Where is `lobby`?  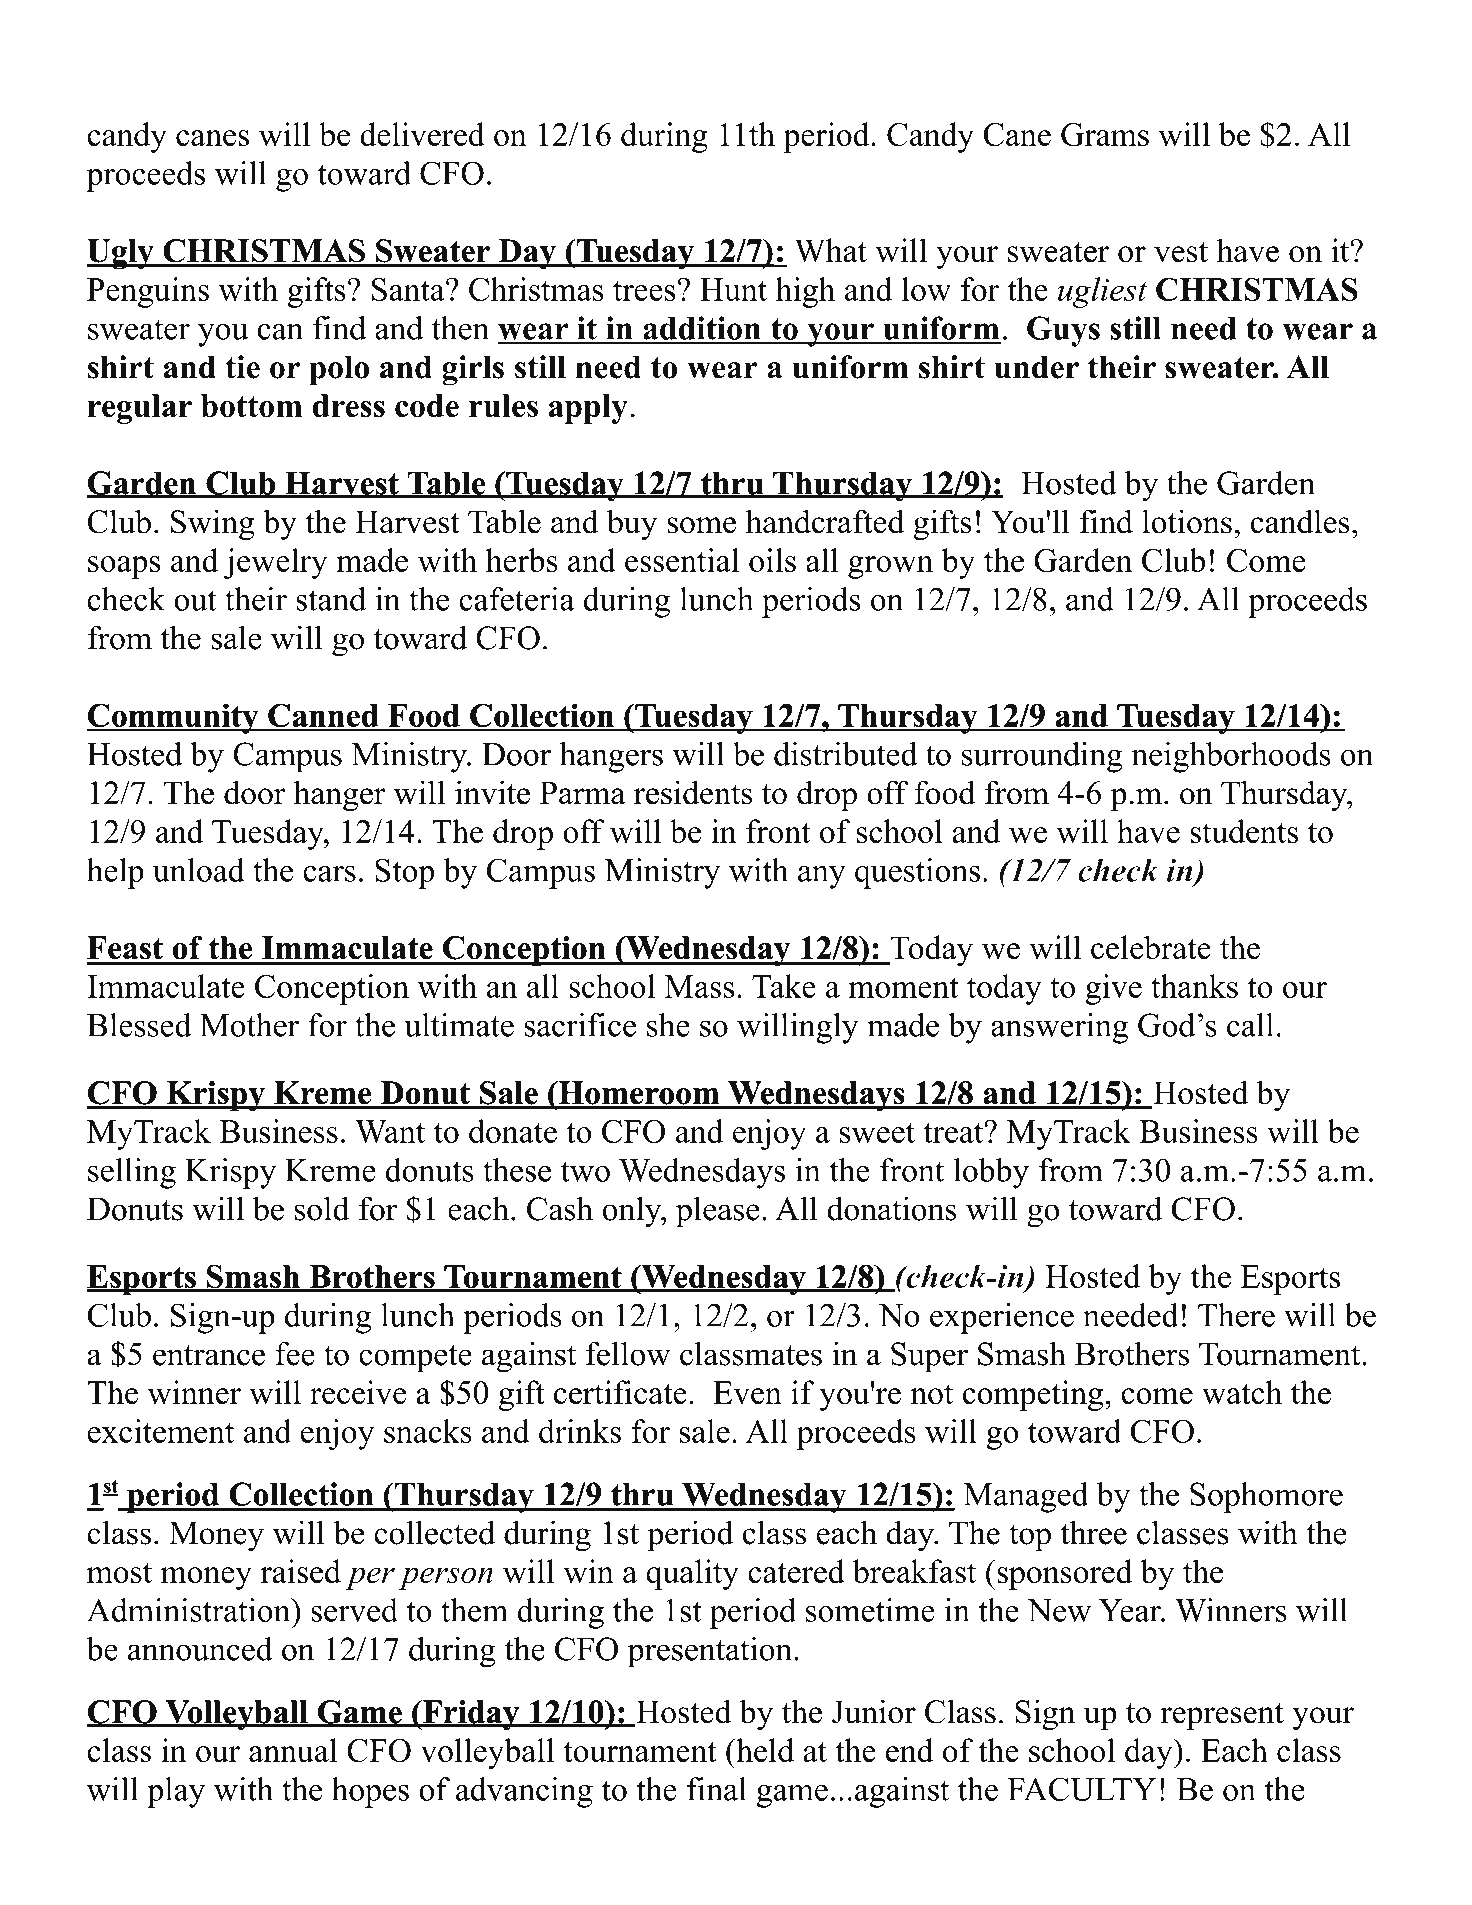 lobby is located at coordinates (991, 1173).
